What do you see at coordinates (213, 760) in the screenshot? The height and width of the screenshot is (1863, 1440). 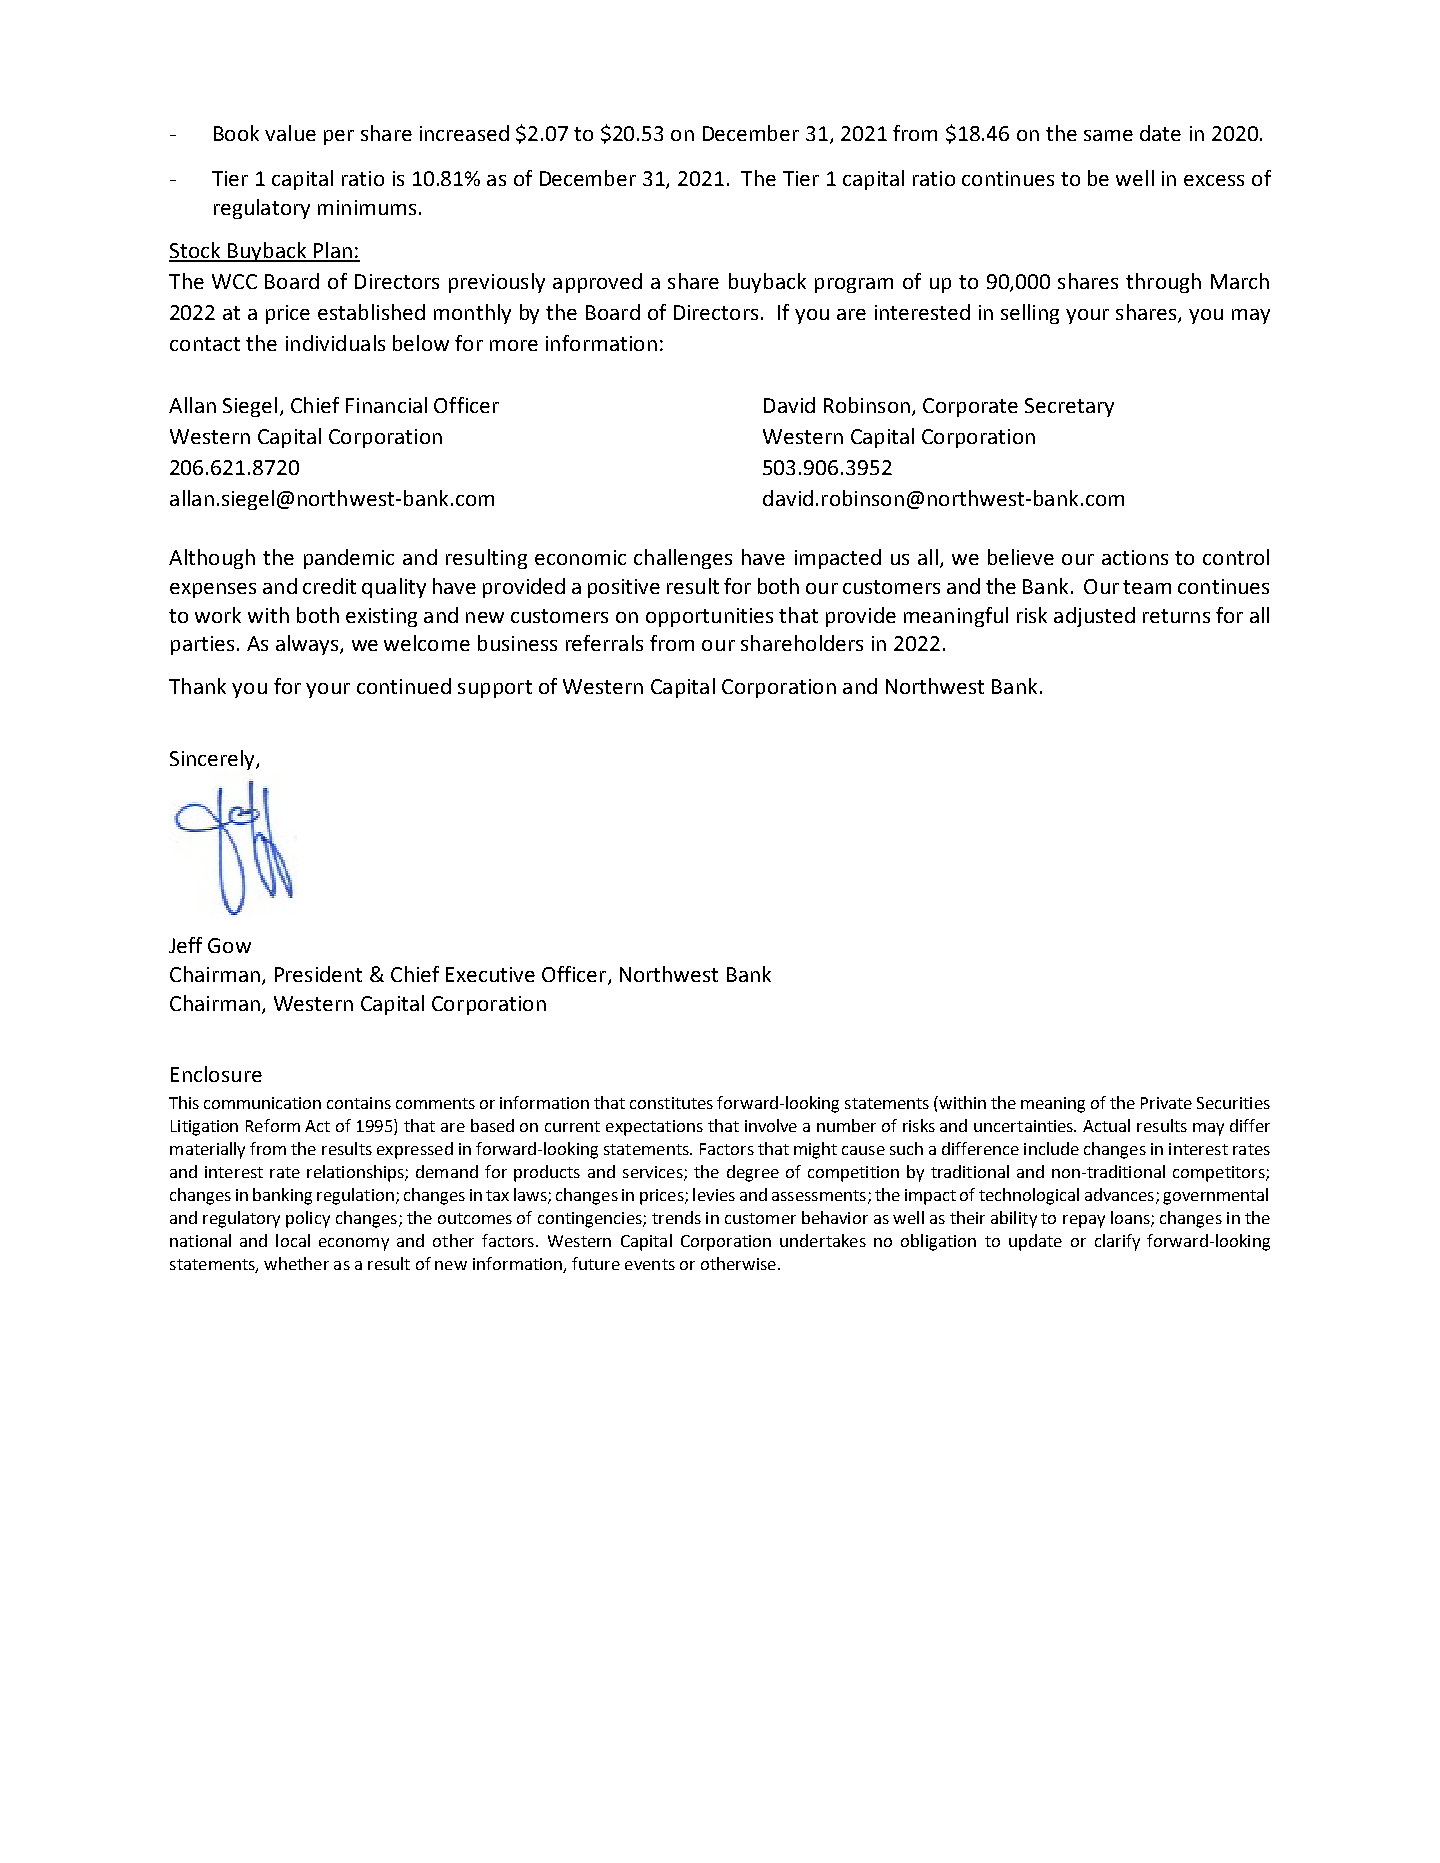 I see `Sincerely` at bounding box center [213, 760].
